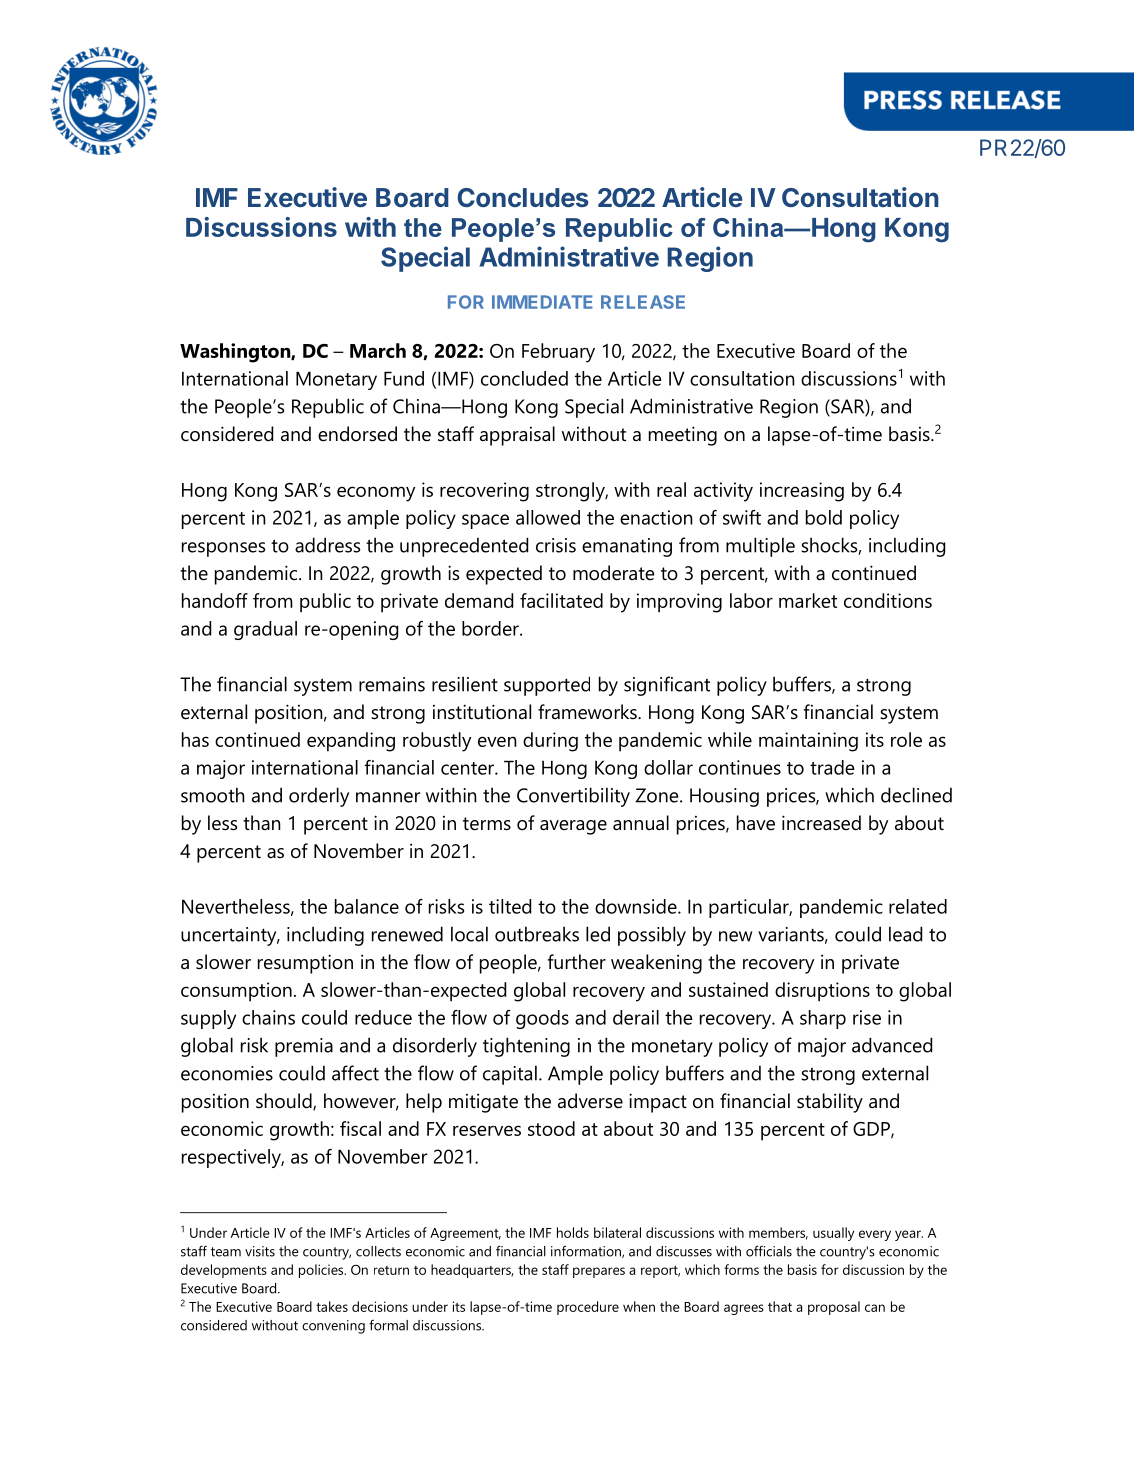 Image resolution: width=1134 pixels, height=1467 pixels. Describe the element at coordinates (823, 1019) in the screenshot. I see `sharp` at that location.
